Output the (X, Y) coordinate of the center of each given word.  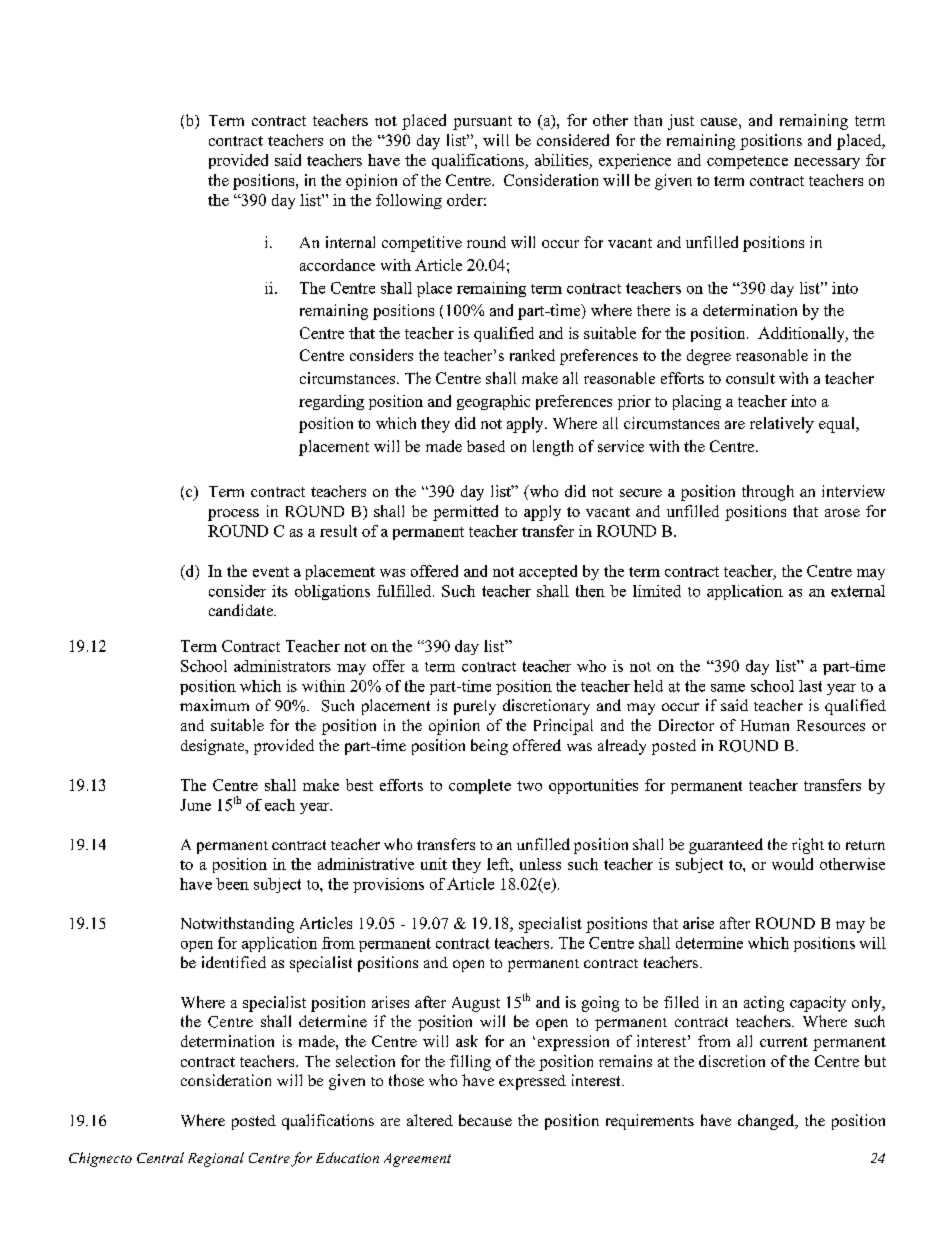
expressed (532, 1082)
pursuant (482, 123)
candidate (242, 610)
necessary (827, 163)
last (810, 686)
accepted (548, 572)
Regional (216, 1159)
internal (350, 242)
